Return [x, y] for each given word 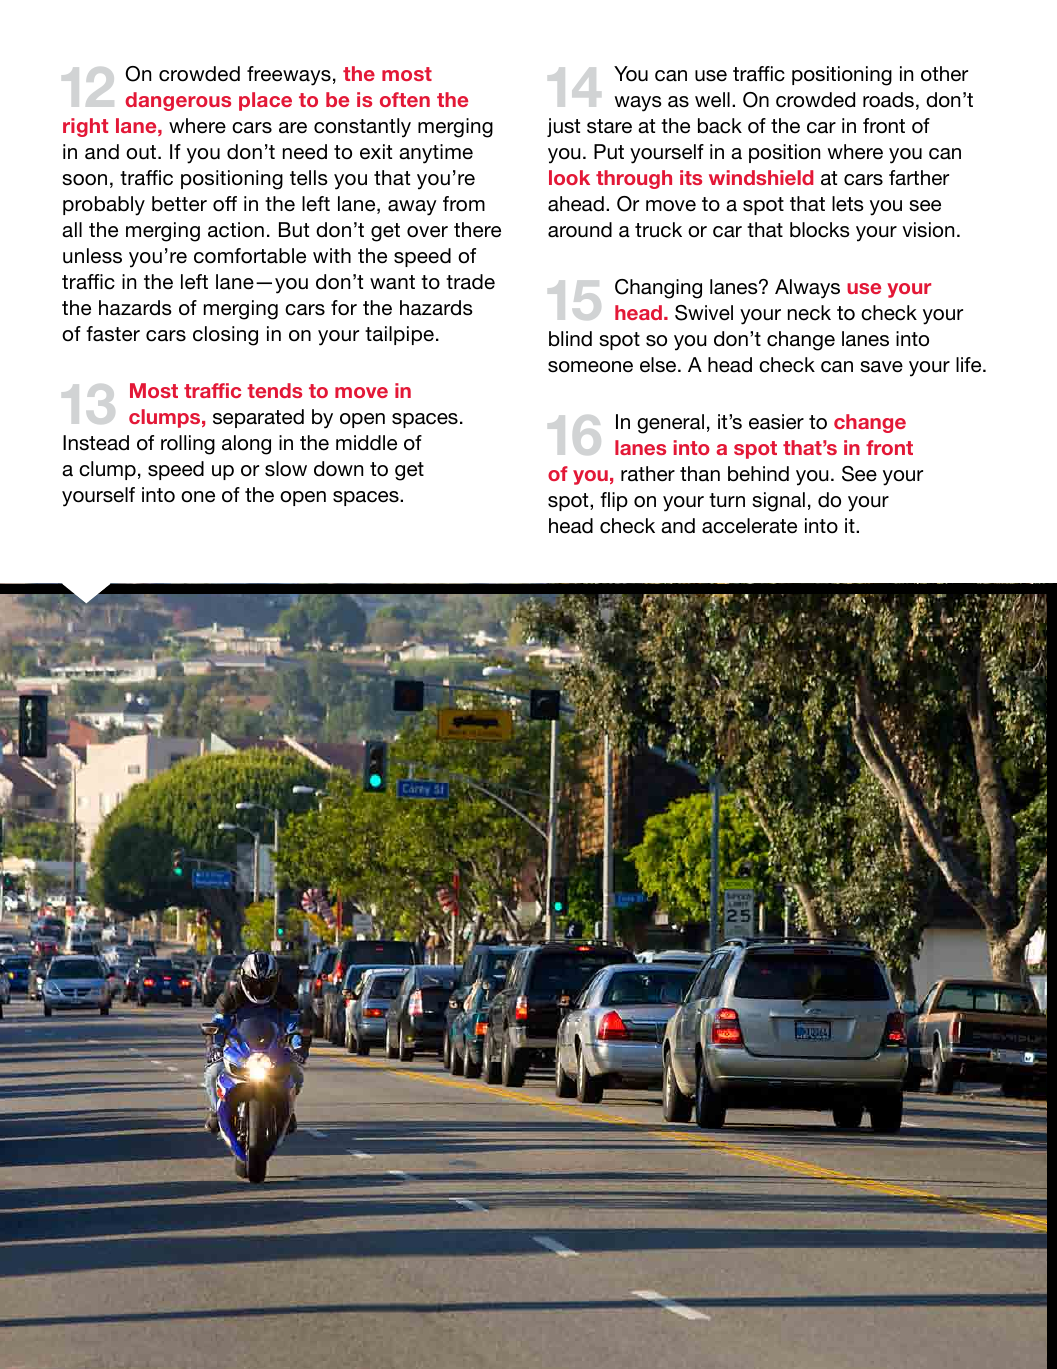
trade [470, 282]
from [464, 204]
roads [888, 100]
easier [776, 422]
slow [286, 469]
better [179, 204]
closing [225, 336]
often [405, 99]
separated [258, 418]
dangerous [178, 101]
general [670, 424]
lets [848, 204]
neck [809, 313]
